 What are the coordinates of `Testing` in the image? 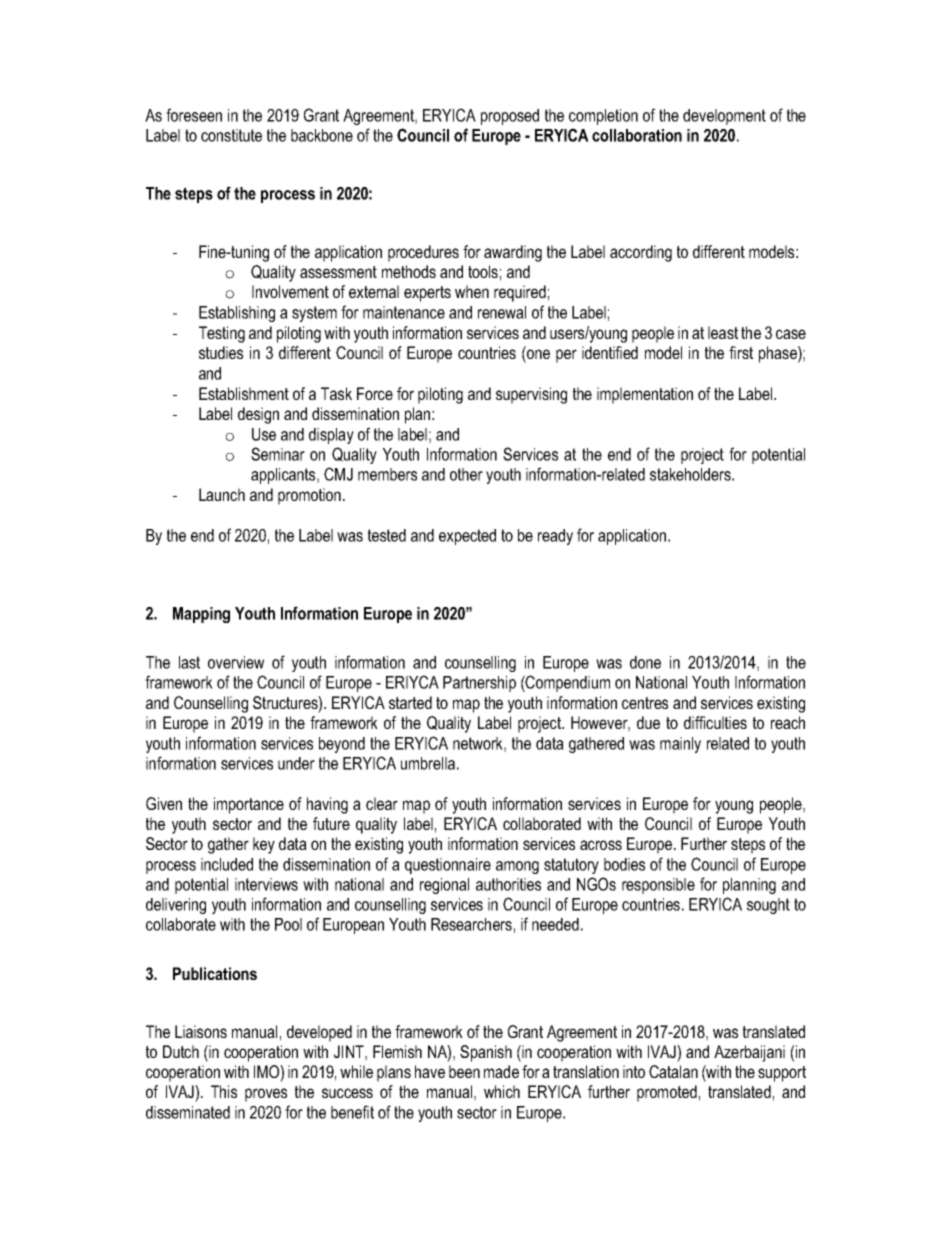 It's located at (222, 334).
